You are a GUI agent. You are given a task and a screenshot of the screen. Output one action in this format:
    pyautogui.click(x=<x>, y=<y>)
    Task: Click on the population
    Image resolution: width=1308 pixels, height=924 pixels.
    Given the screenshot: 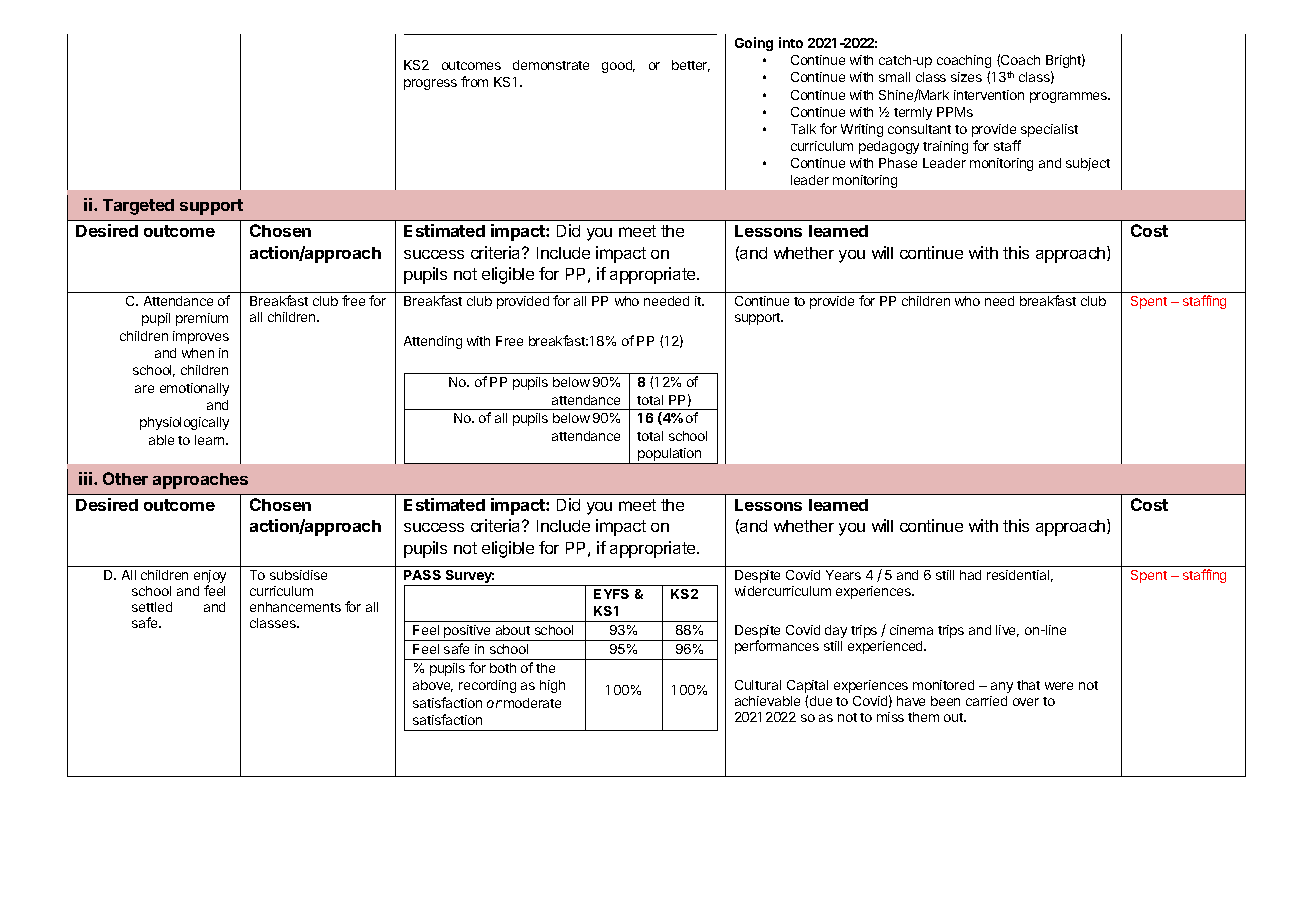 What is the action you would take?
    pyautogui.click(x=670, y=456)
